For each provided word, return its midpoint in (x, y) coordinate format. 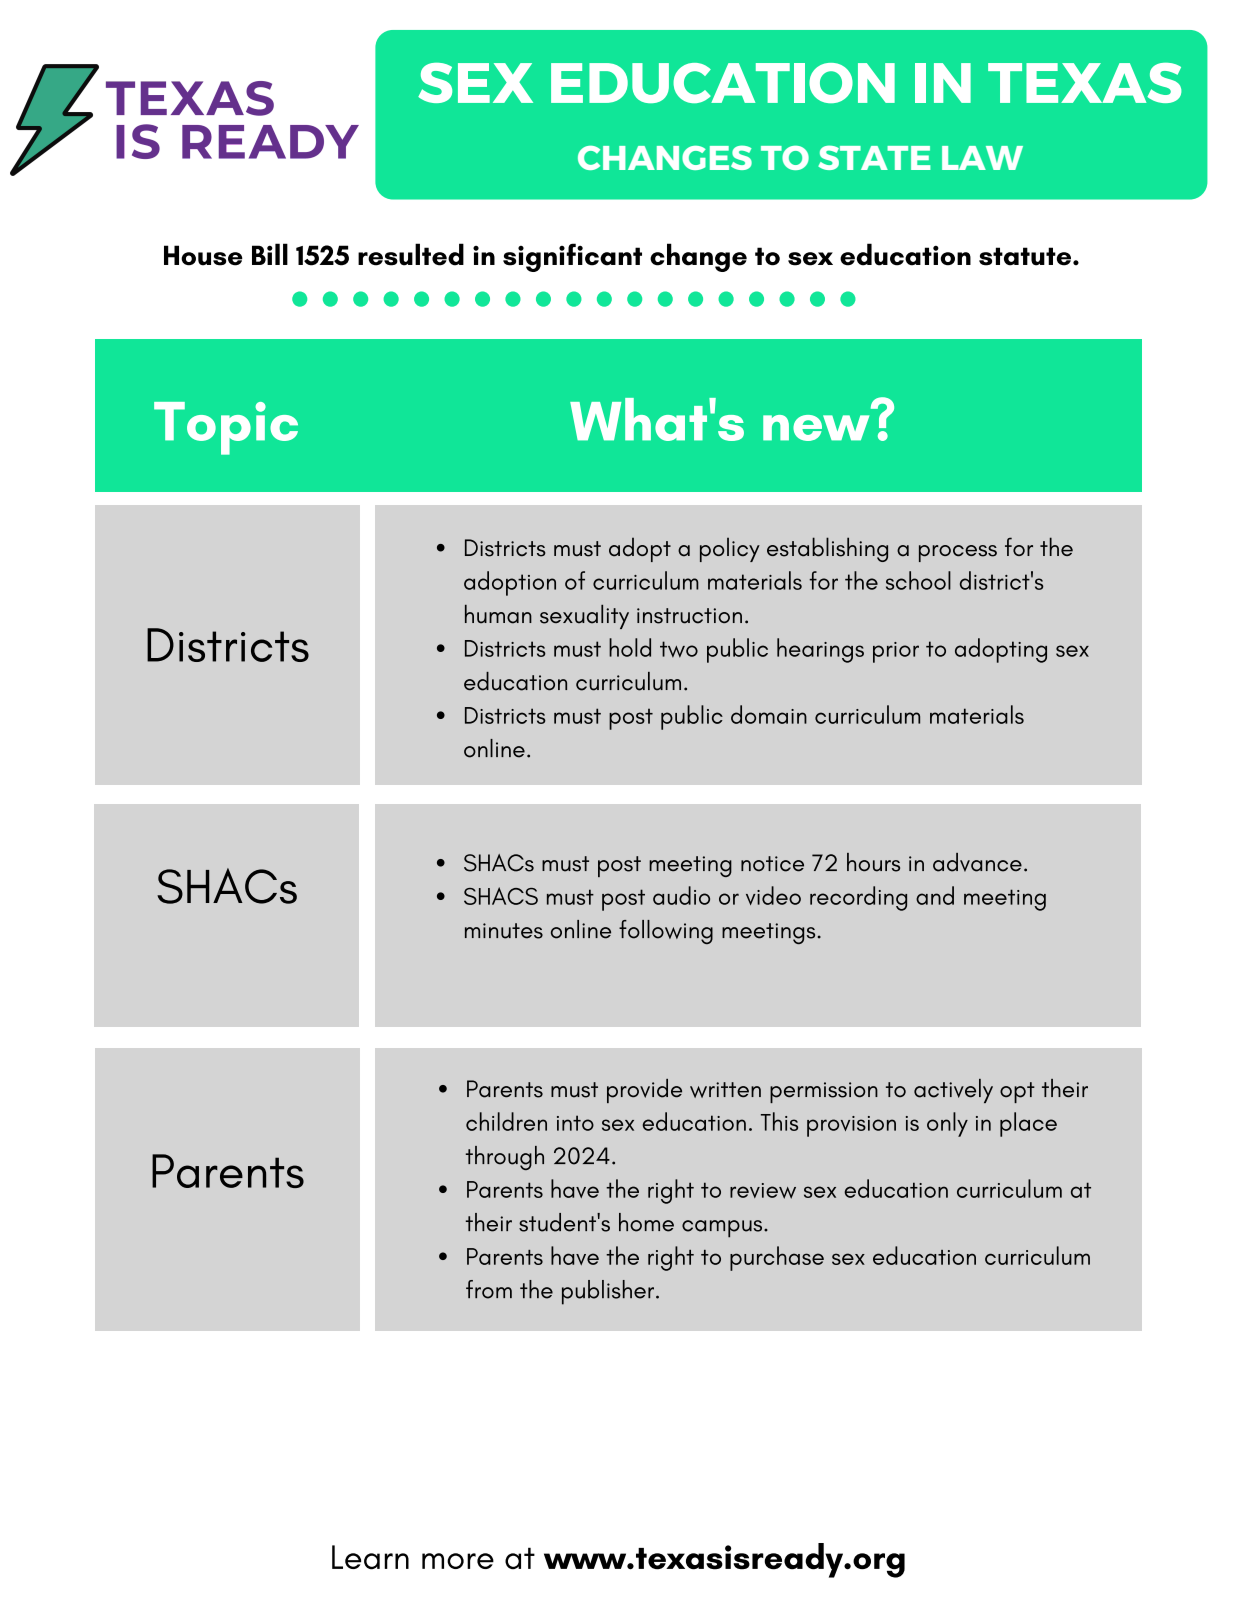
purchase (777, 1258)
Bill (270, 254)
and (935, 895)
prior (896, 652)
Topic (226, 428)
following (666, 932)
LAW (982, 158)
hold (630, 647)
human (498, 614)
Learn (370, 1557)
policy (730, 549)
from (489, 1289)
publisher (608, 1292)
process (958, 553)
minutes (504, 931)
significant (572, 257)
